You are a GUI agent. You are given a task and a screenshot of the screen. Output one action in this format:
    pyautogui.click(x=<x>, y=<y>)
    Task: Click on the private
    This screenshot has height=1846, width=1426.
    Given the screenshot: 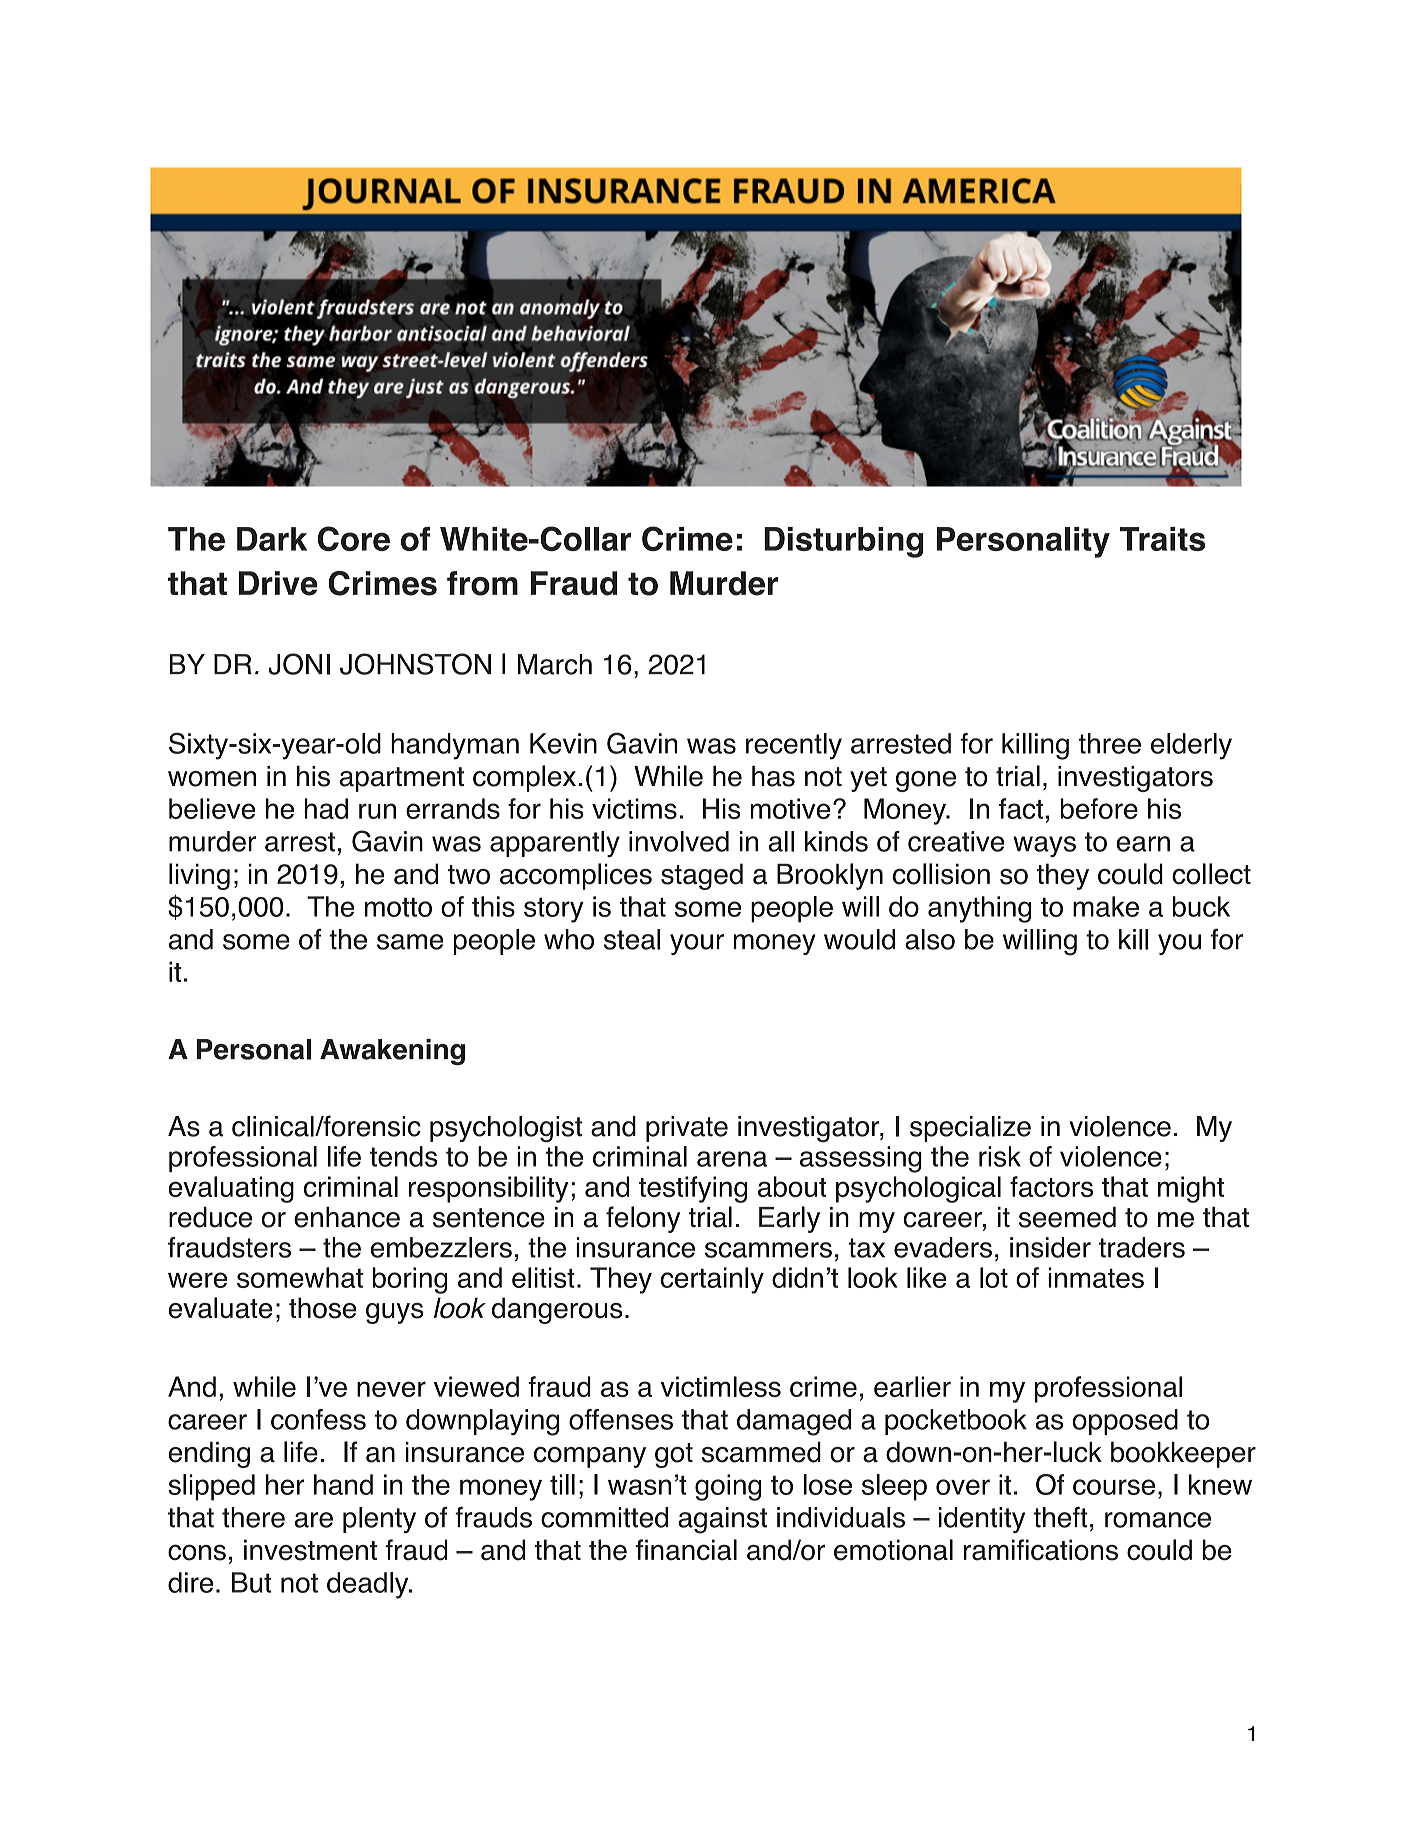 What is the action you would take?
    pyautogui.click(x=687, y=1129)
